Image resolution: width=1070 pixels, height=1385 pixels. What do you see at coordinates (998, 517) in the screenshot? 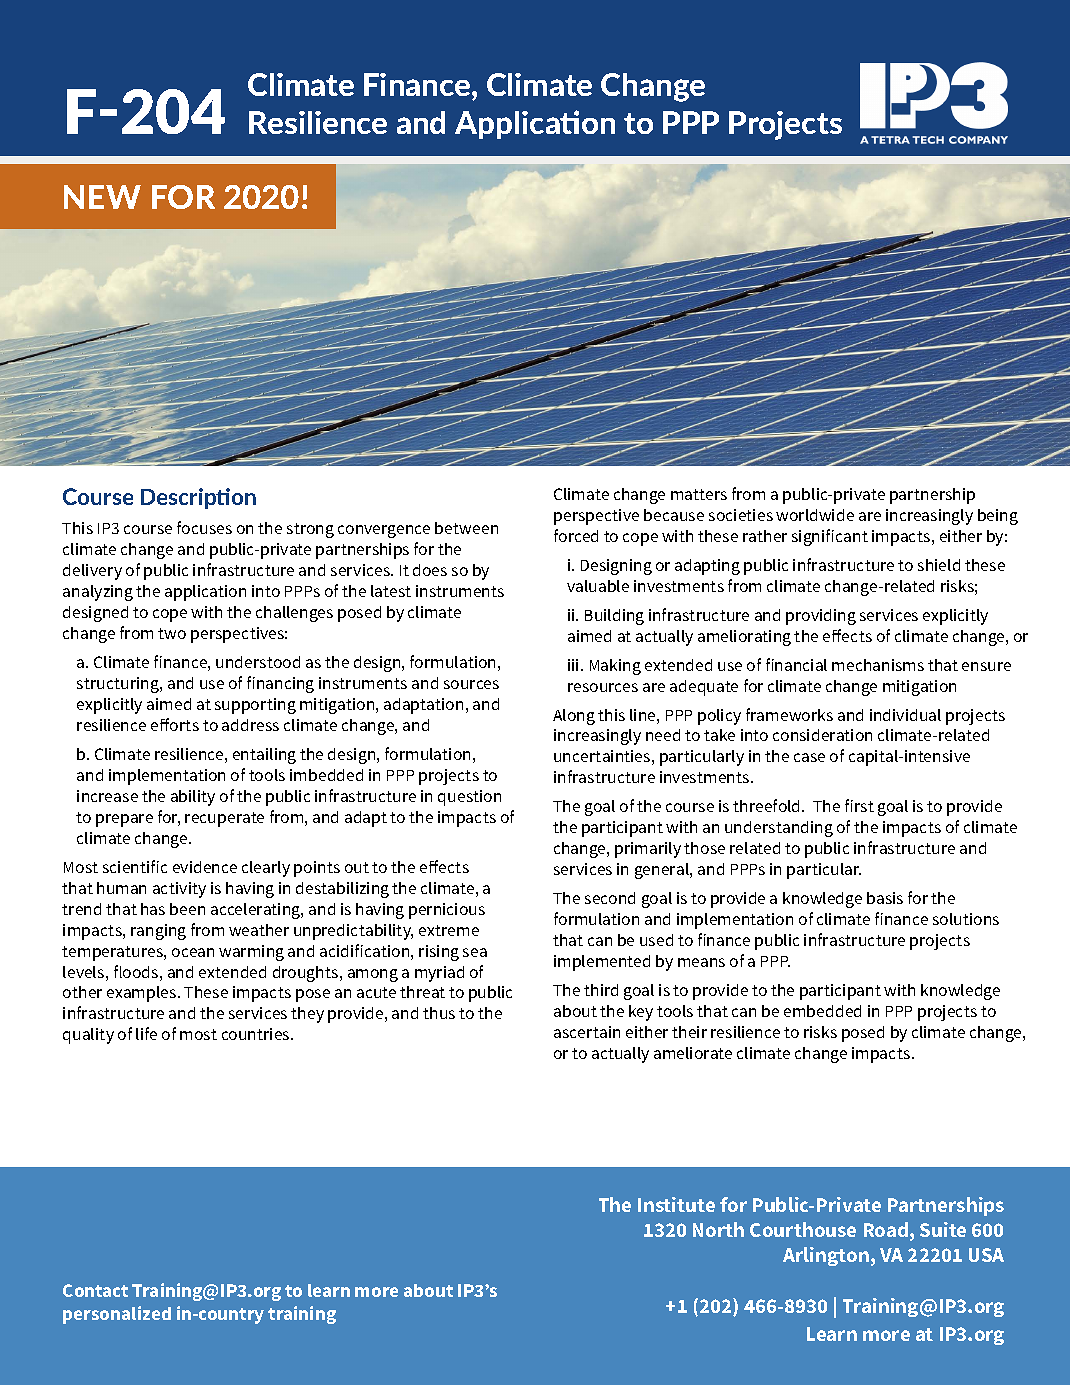
I see `being` at bounding box center [998, 517].
